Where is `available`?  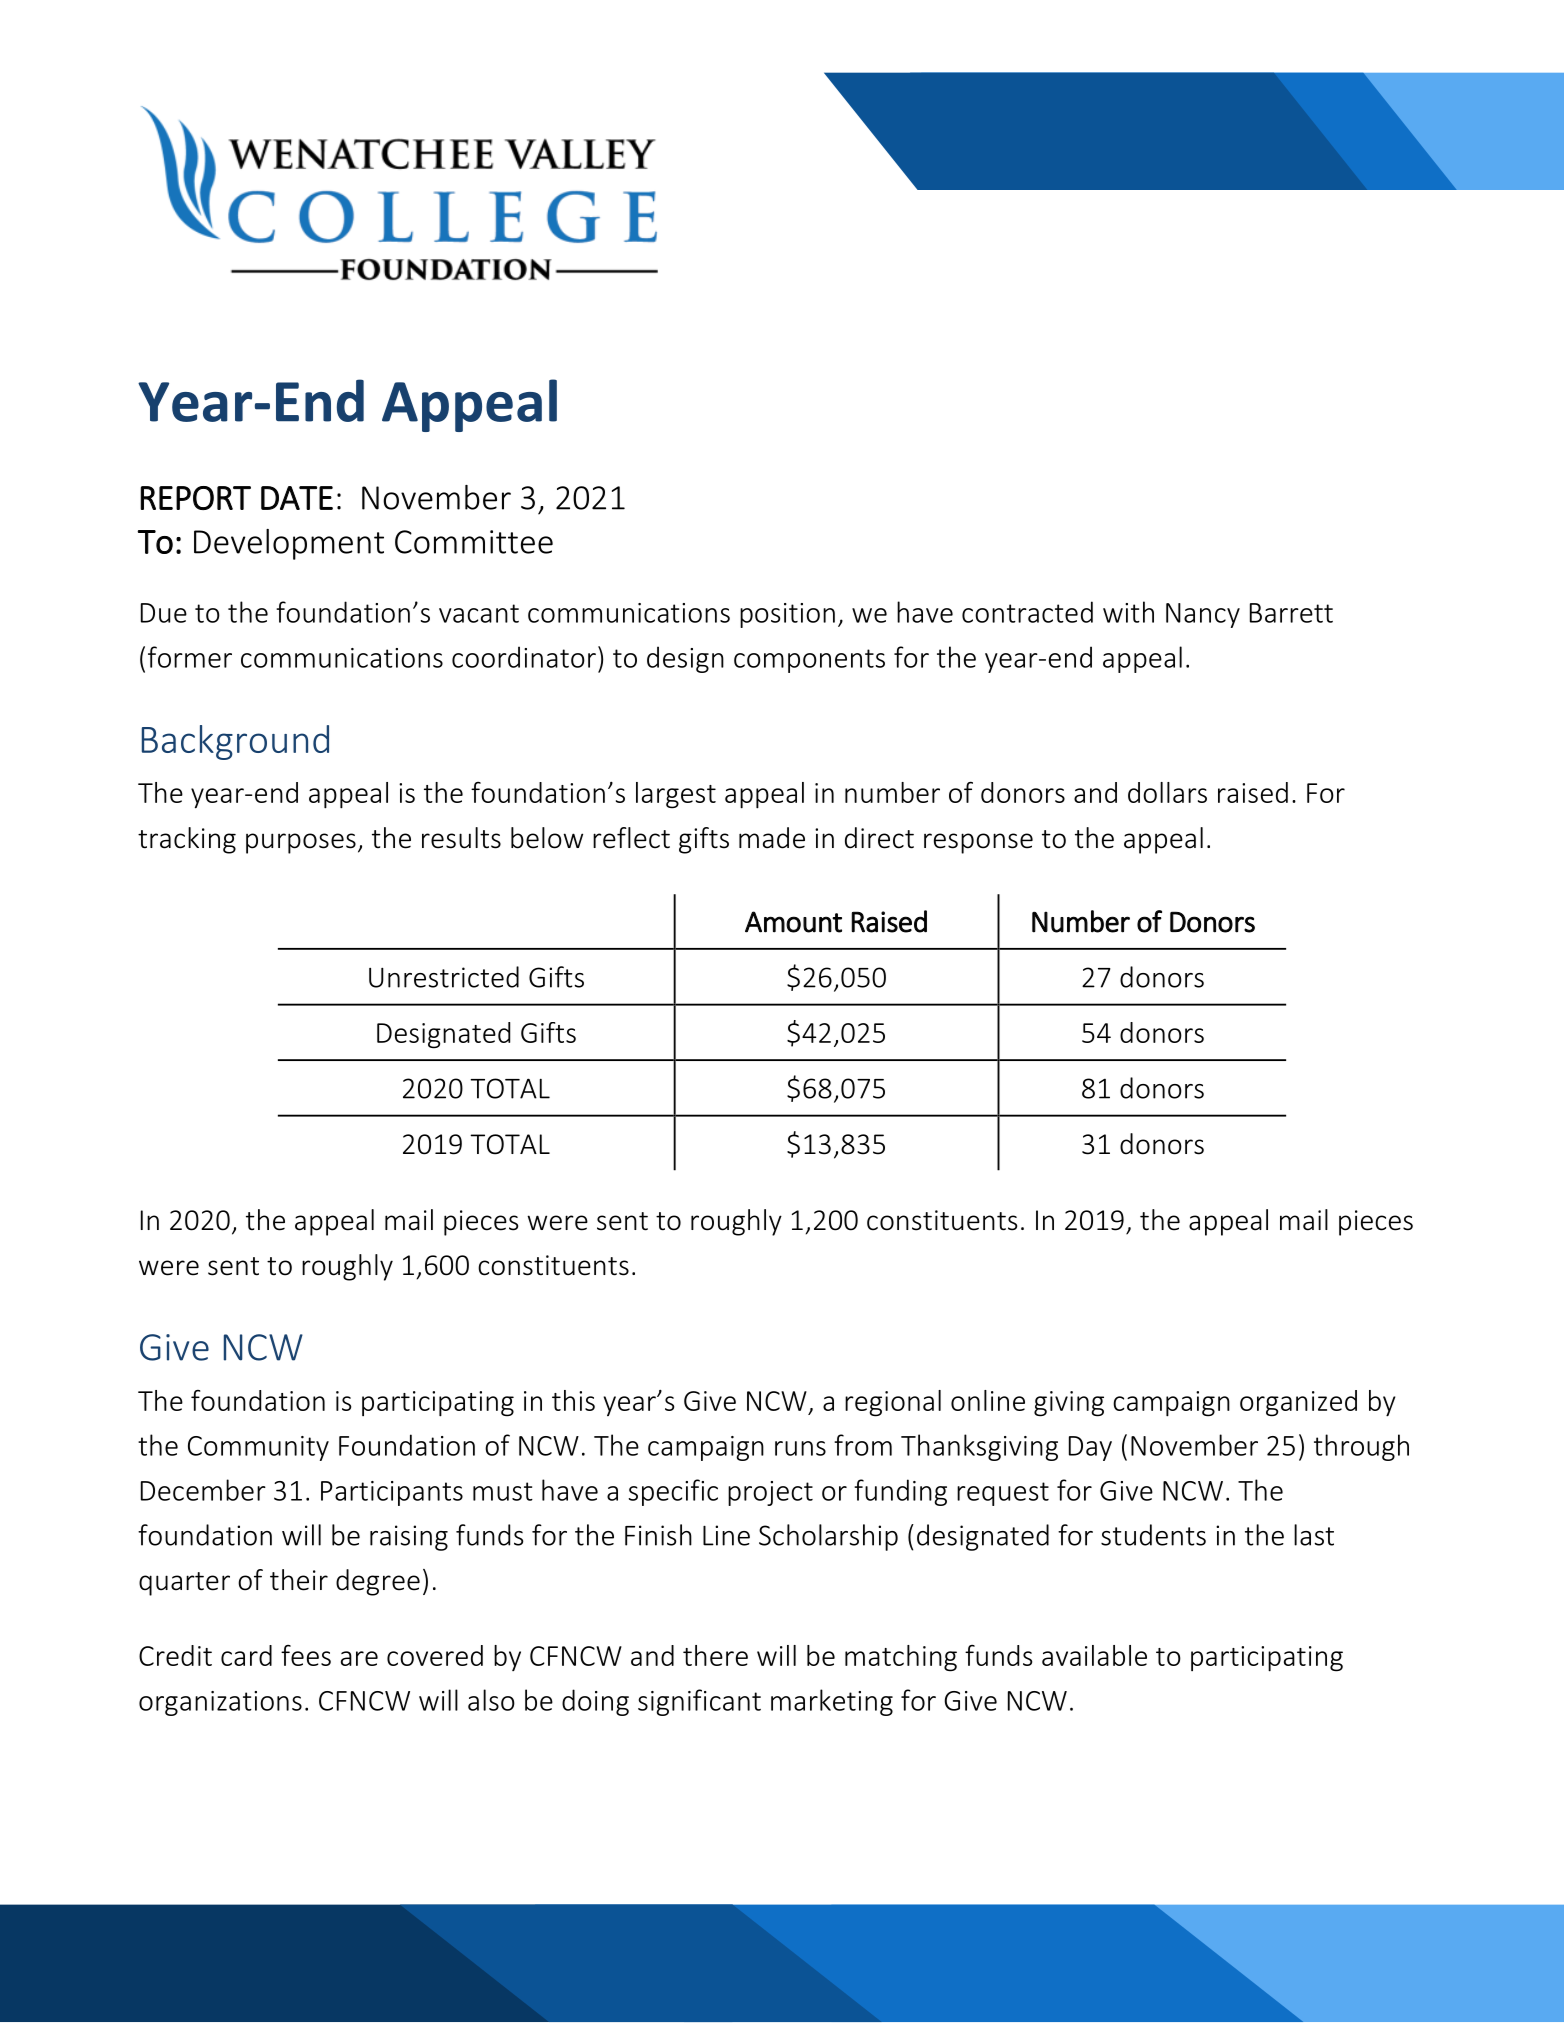
available is located at coordinates (1094, 1655).
